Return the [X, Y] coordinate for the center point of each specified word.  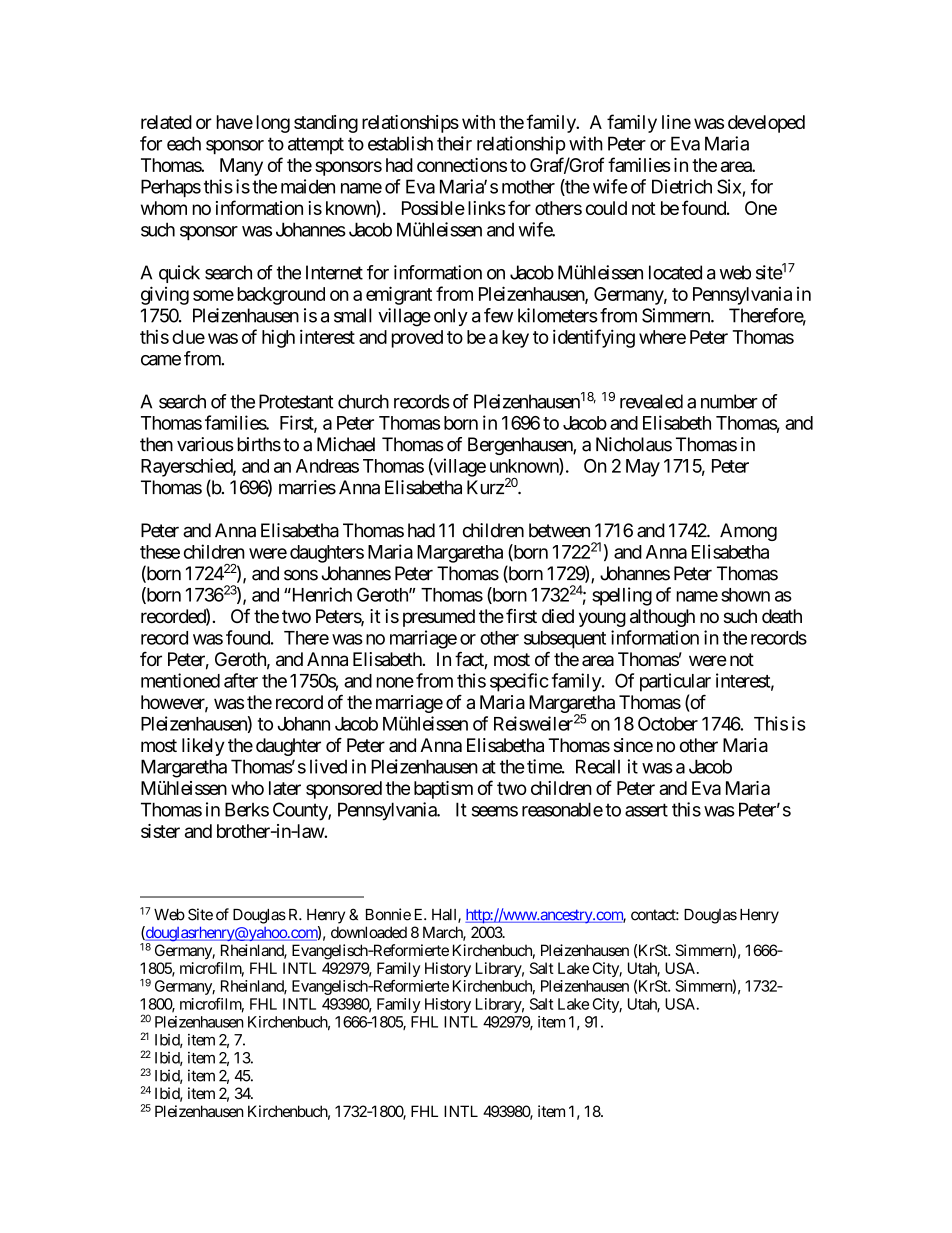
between [559, 530]
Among [748, 532]
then [156, 444]
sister [160, 831]
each [184, 143]
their [454, 143]
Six [729, 186]
